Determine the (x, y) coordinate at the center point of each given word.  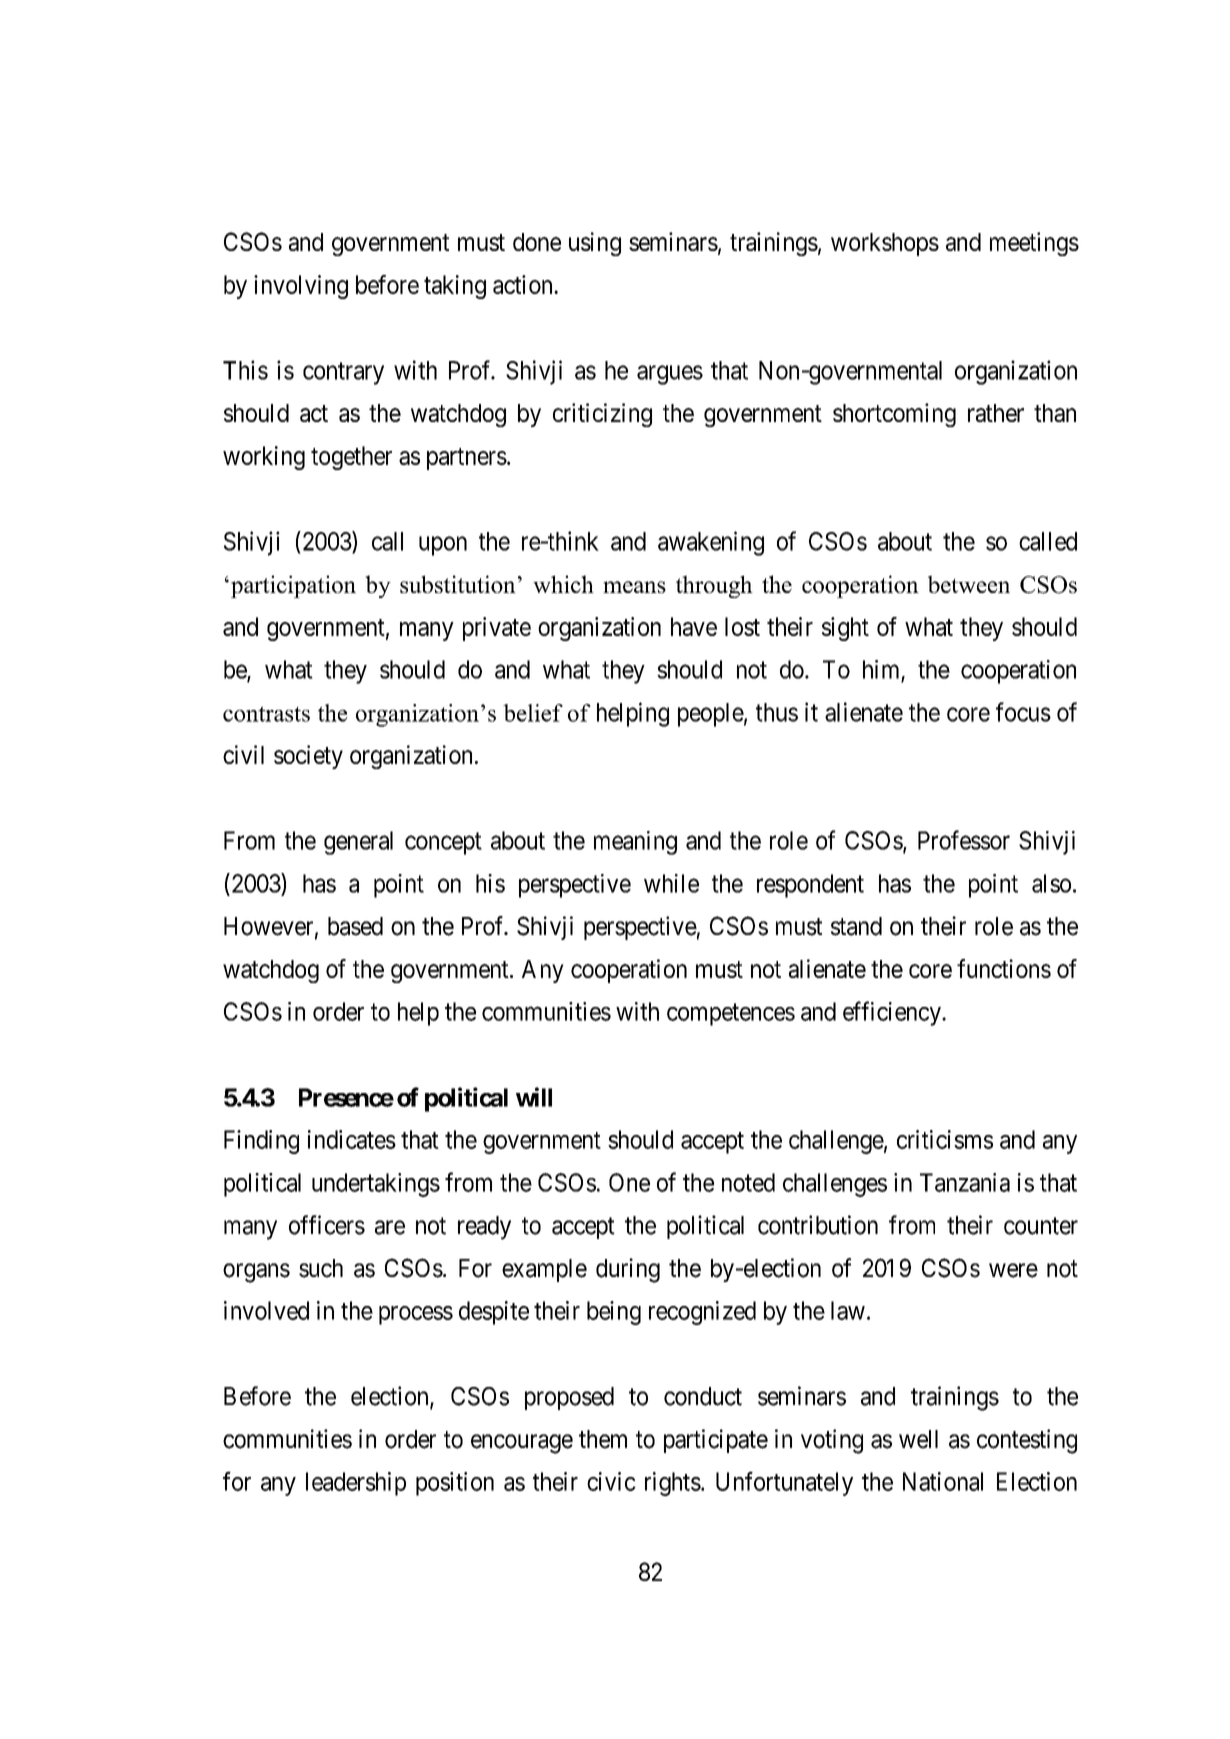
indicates (352, 1139)
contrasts (266, 714)
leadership (356, 1484)
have (694, 626)
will (534, 1097)
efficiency (893, 1013)
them (603, 1439)
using (595, 244)
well (918, 1439)
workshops (885, 244)
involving (301, 287)
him (881, 669)
